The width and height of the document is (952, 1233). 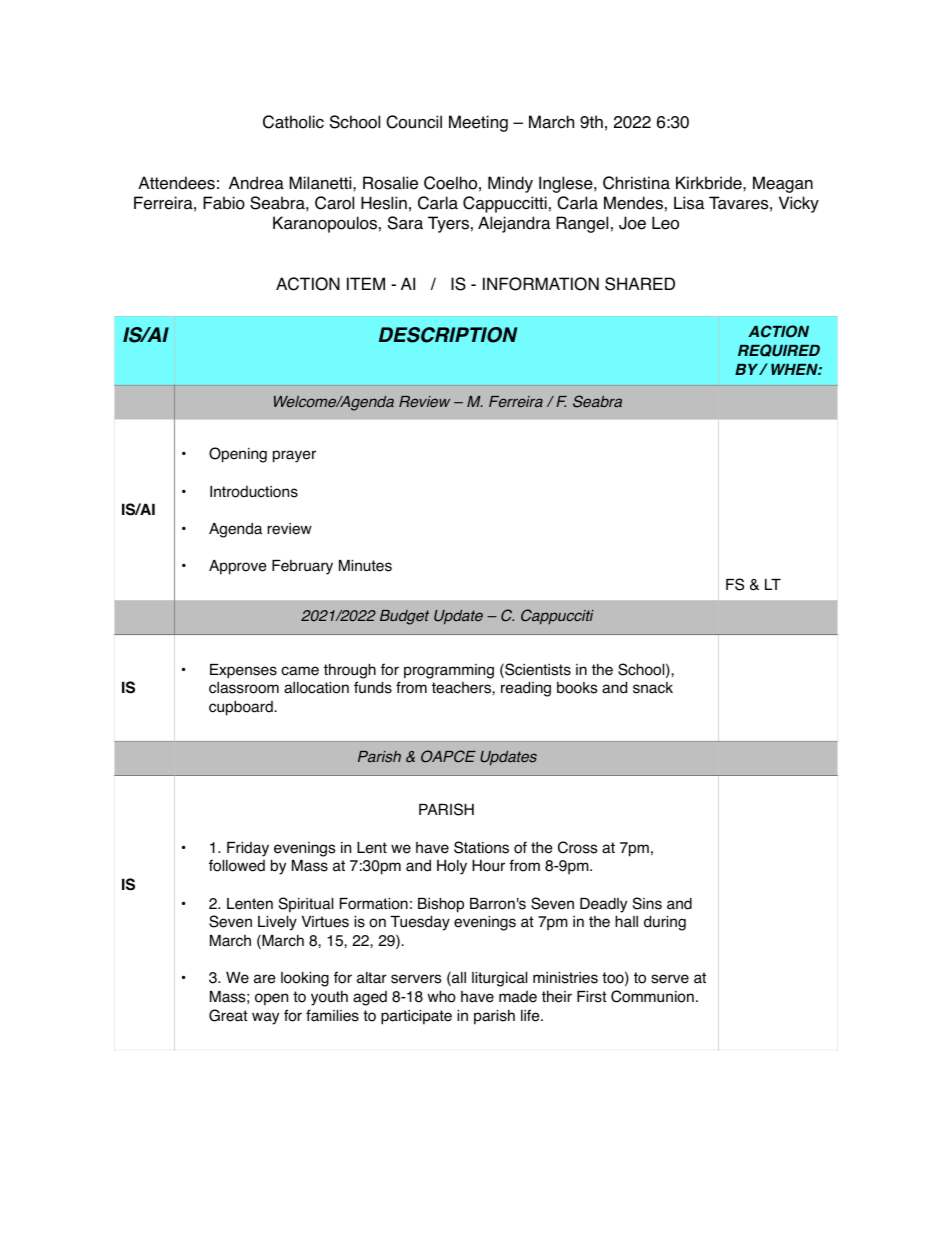 What do you see at coordinates (265, 1018) in the document?
I see `way` at bounding box center [265, 1018].
